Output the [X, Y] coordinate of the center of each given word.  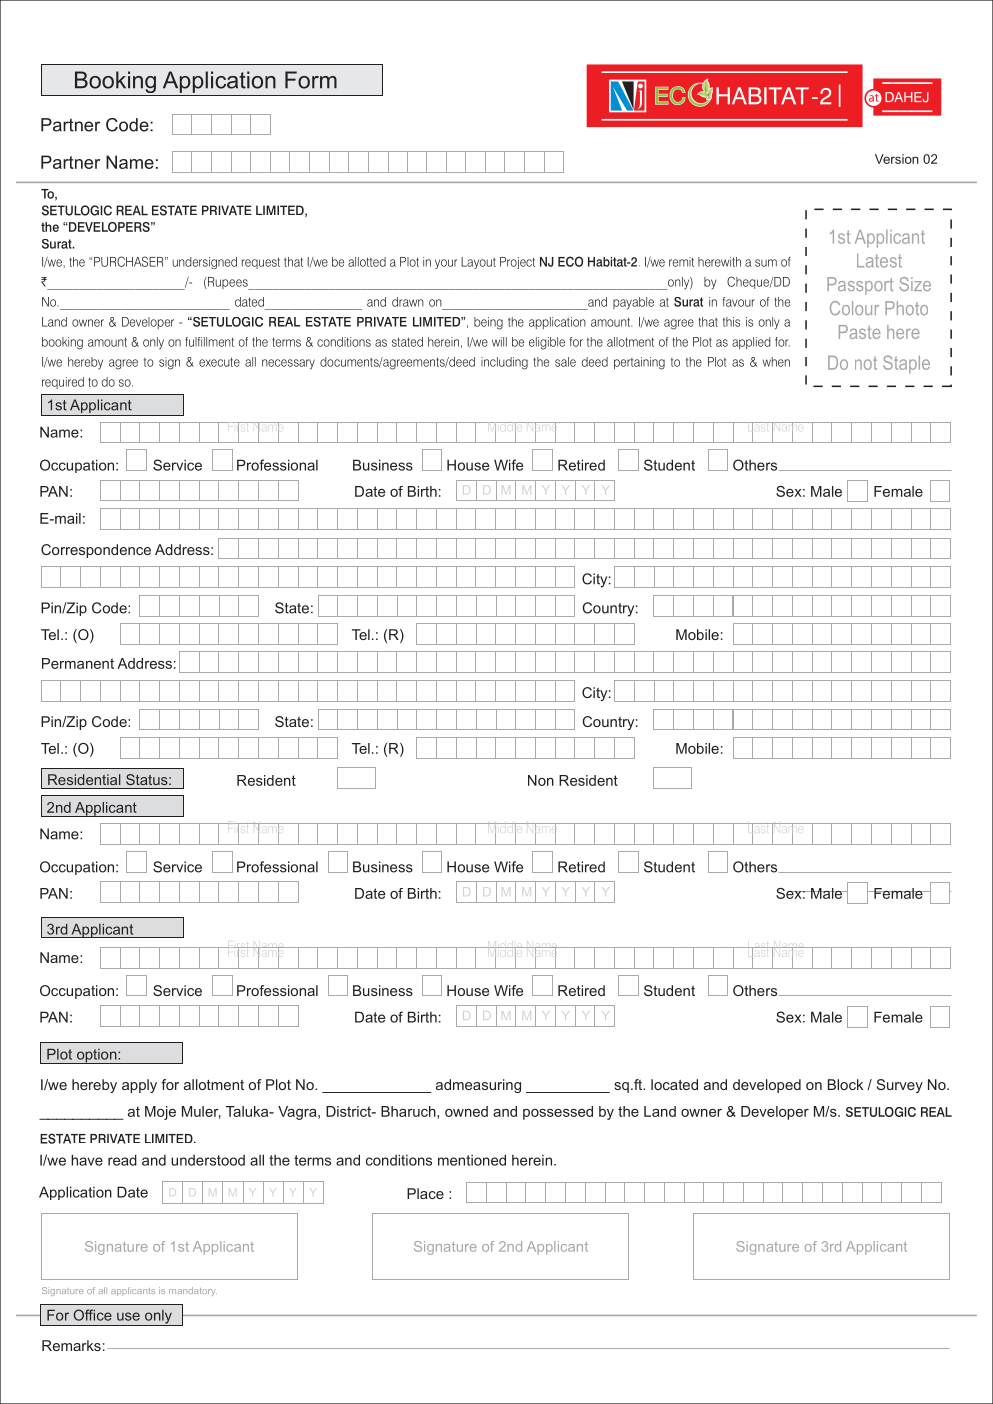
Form [311, 80]
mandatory [193, 1291]
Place [425, 1193]
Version [897, 159]
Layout [478, 263]
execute [219, 362]
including [504, 363]
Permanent [78, 663]
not [866, 363]
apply [139, 1086]
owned [466, 1111]
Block [845, 1084]
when [776, 362]
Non [541, 780]
